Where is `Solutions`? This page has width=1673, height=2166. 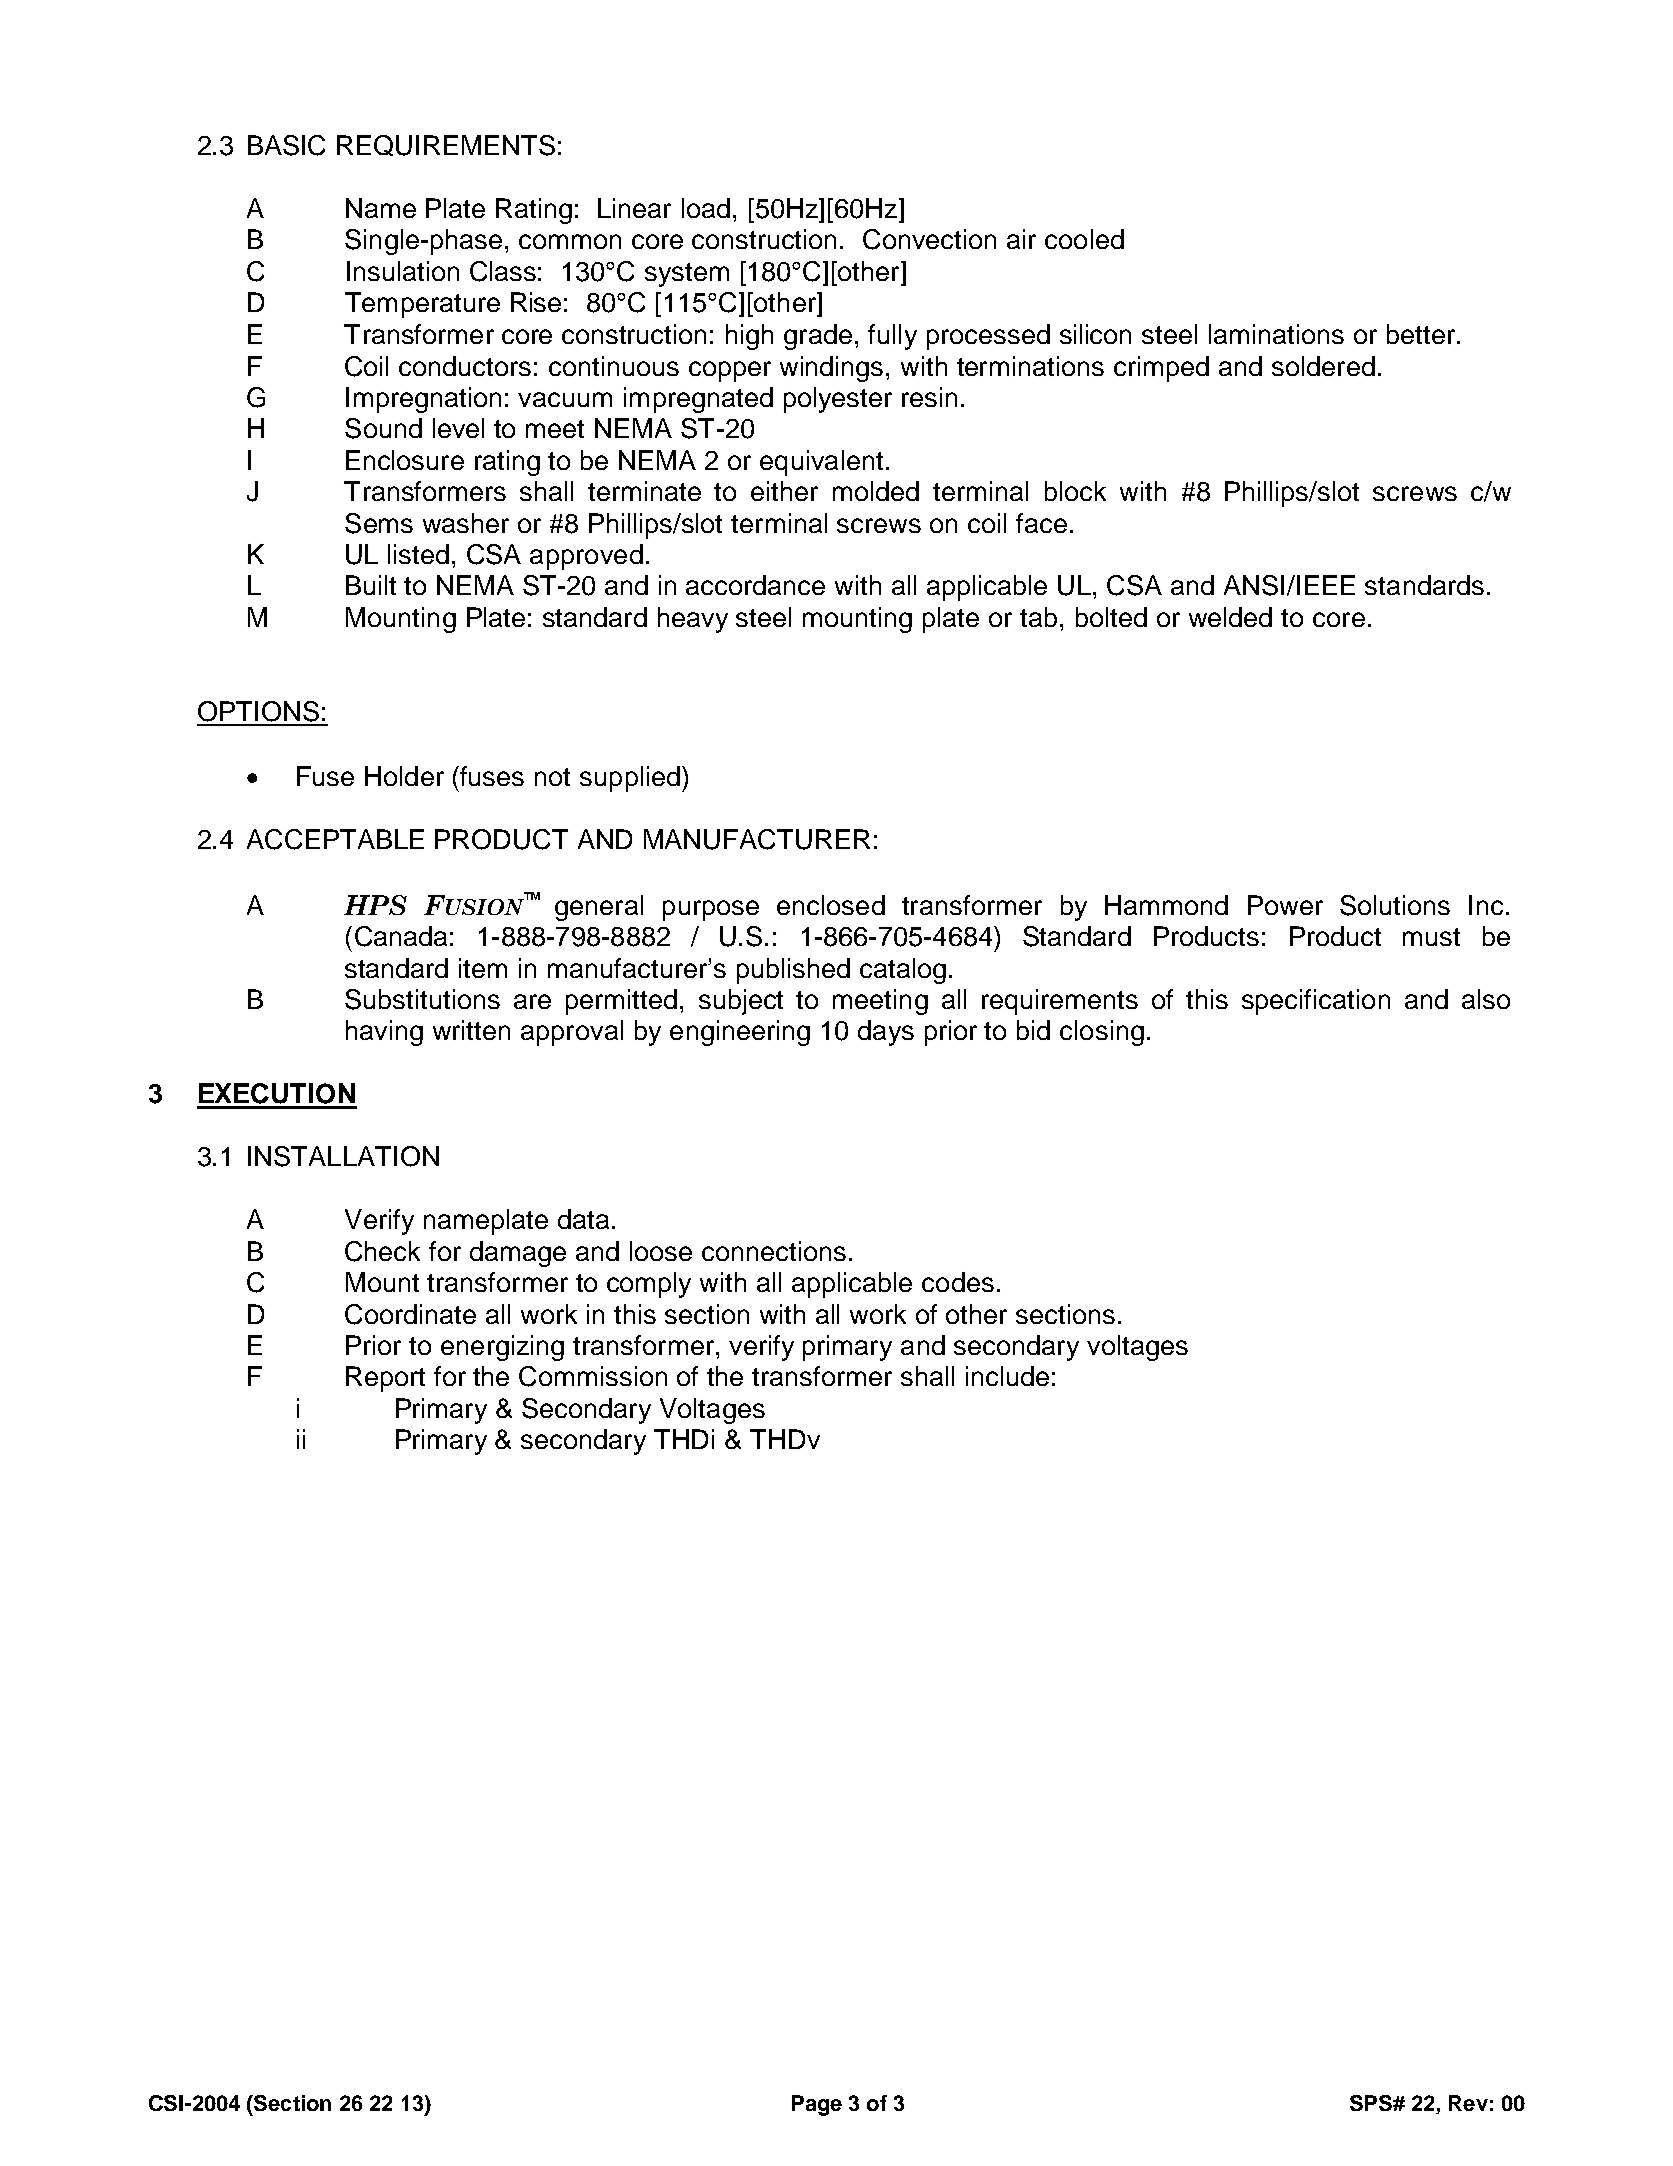 Solutions is located at coordinates (1395, 905).
